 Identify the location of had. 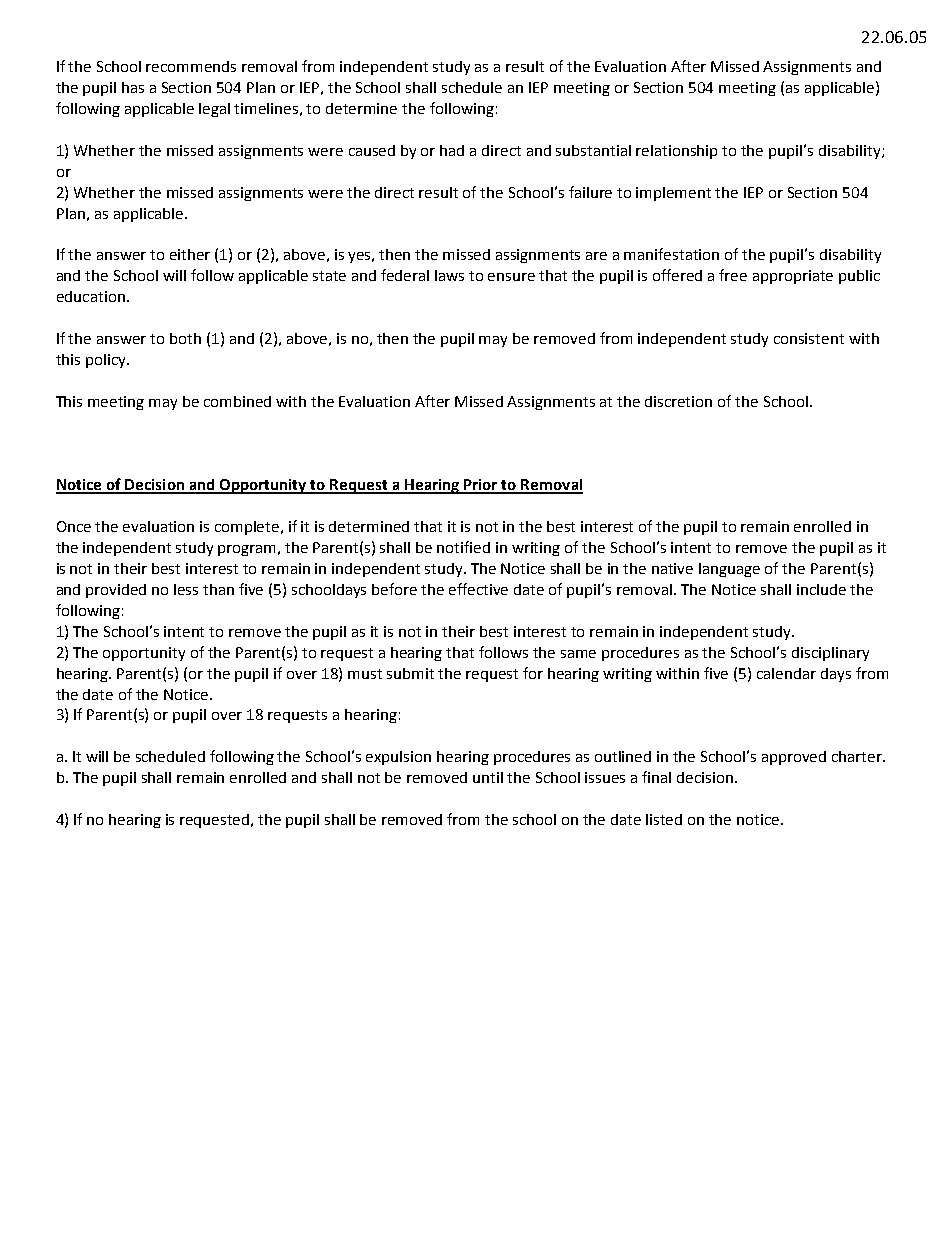
(452, 150).
